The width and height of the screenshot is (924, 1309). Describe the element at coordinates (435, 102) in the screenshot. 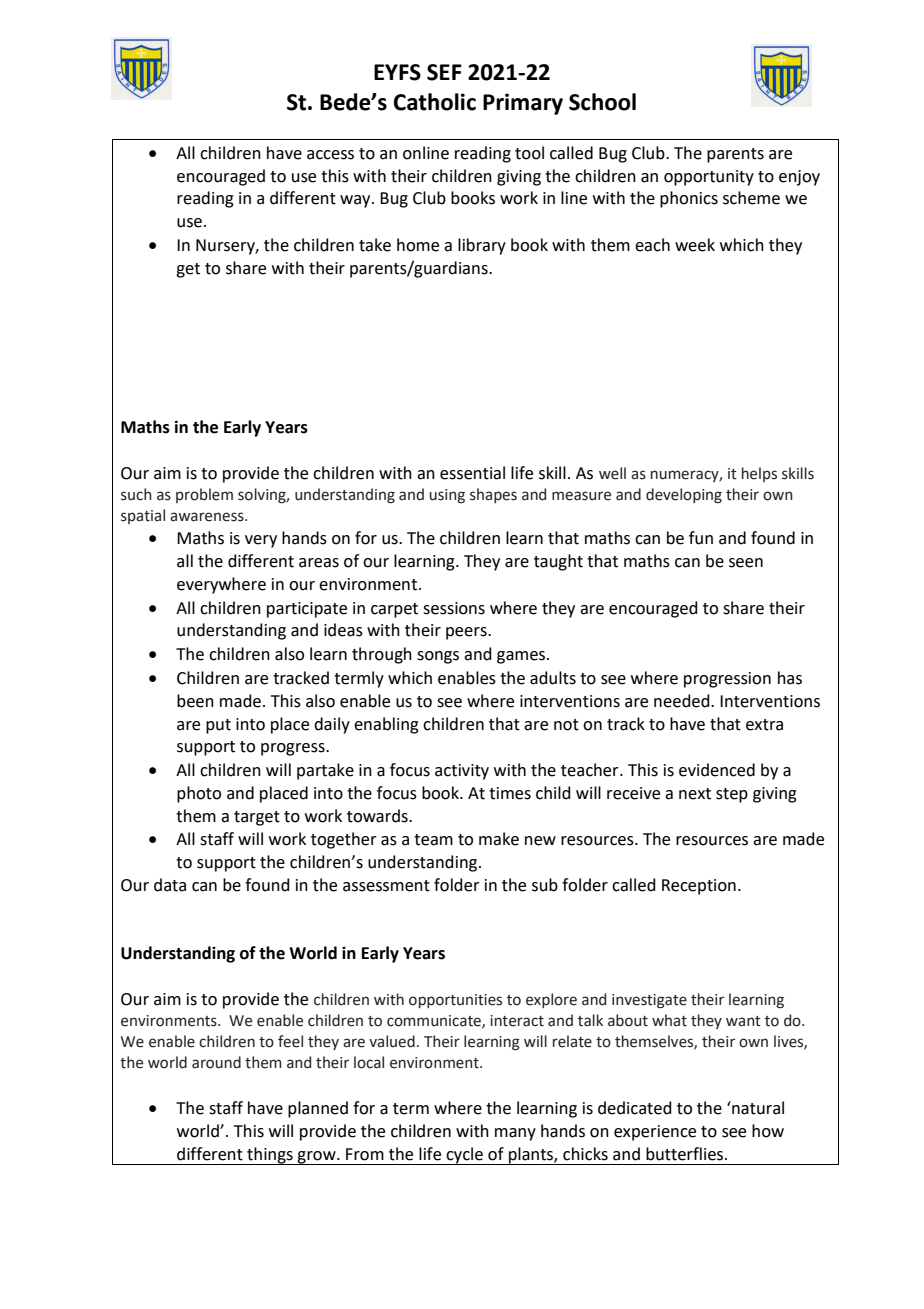

I see `Catholic` at that location.
